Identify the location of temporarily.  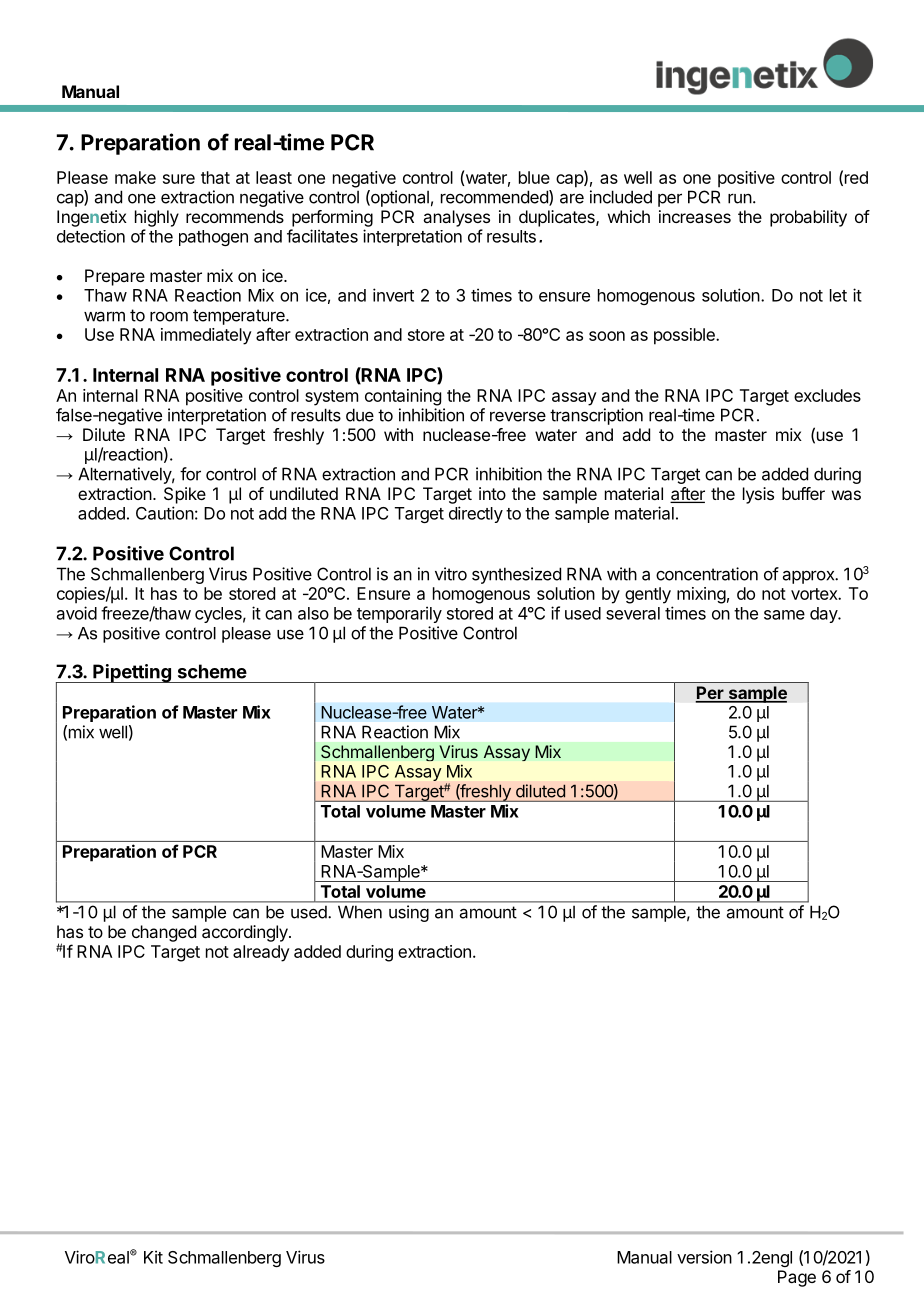
(399, 614).
